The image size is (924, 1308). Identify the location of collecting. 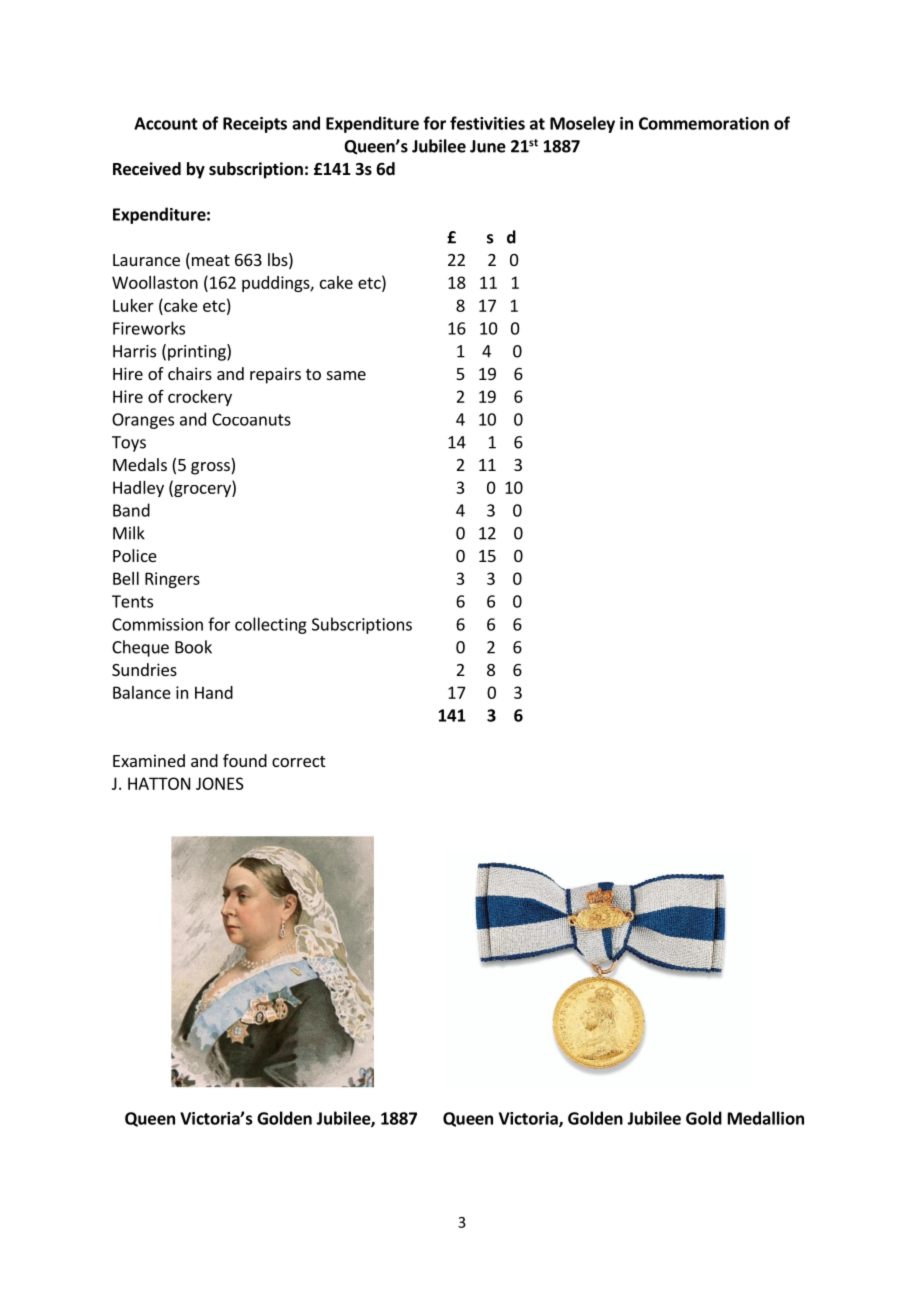
(271, 625).
